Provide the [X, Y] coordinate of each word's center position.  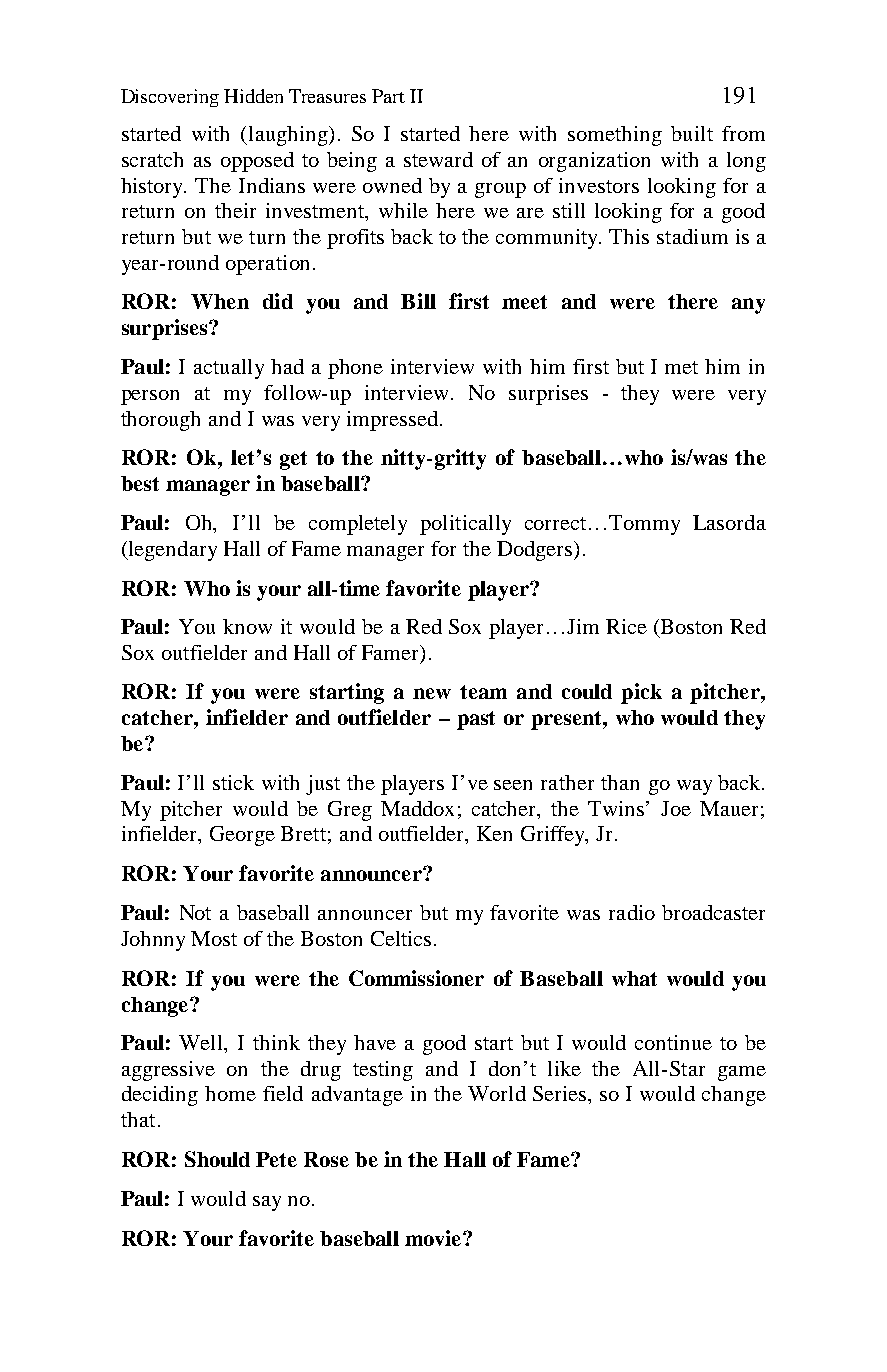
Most [214, 938]
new [432, 693]
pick [641, 693]
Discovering [170, 98]
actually [229, 369]
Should [217, 1159]
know [247, 626]
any [748, 306]
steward [438, 159]
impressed [392, 421]
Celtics [401, 938]
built [692, 133]
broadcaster [713, 912]
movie [434, 1238]
